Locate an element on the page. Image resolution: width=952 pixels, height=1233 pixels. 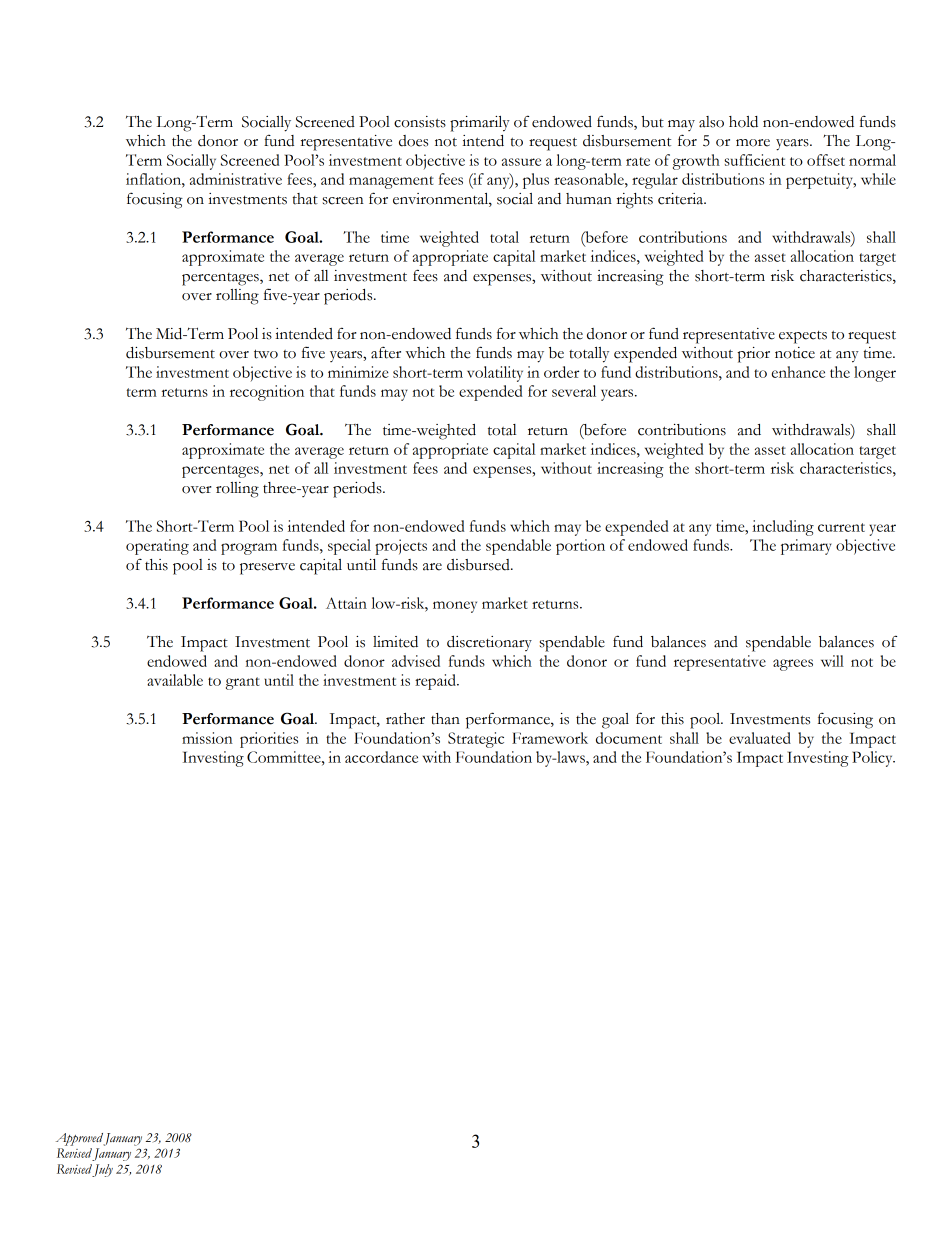
administrative is located at coordinates (236, 179).
